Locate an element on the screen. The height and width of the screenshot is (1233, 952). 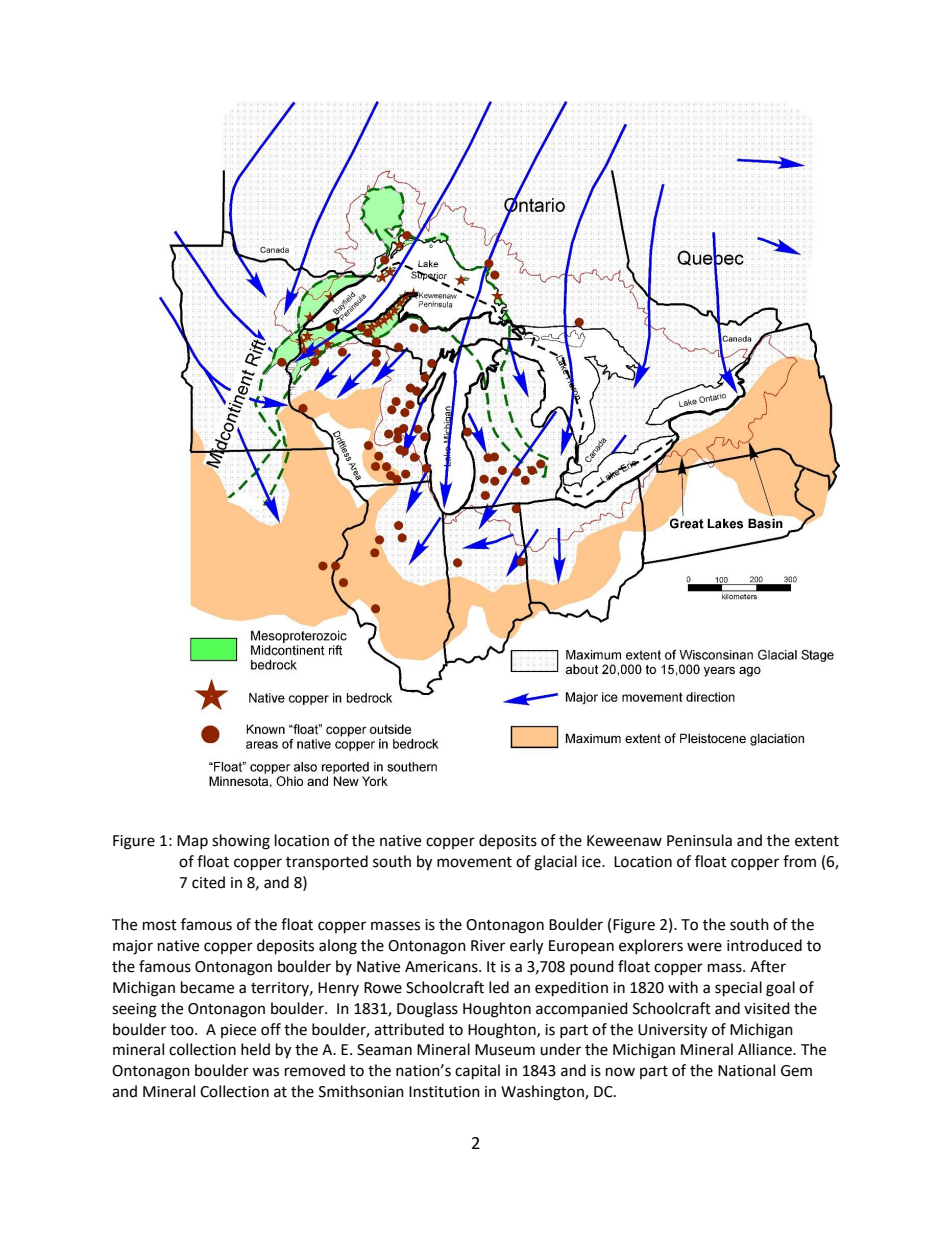
introduced is located at coordinates (764, 945).
